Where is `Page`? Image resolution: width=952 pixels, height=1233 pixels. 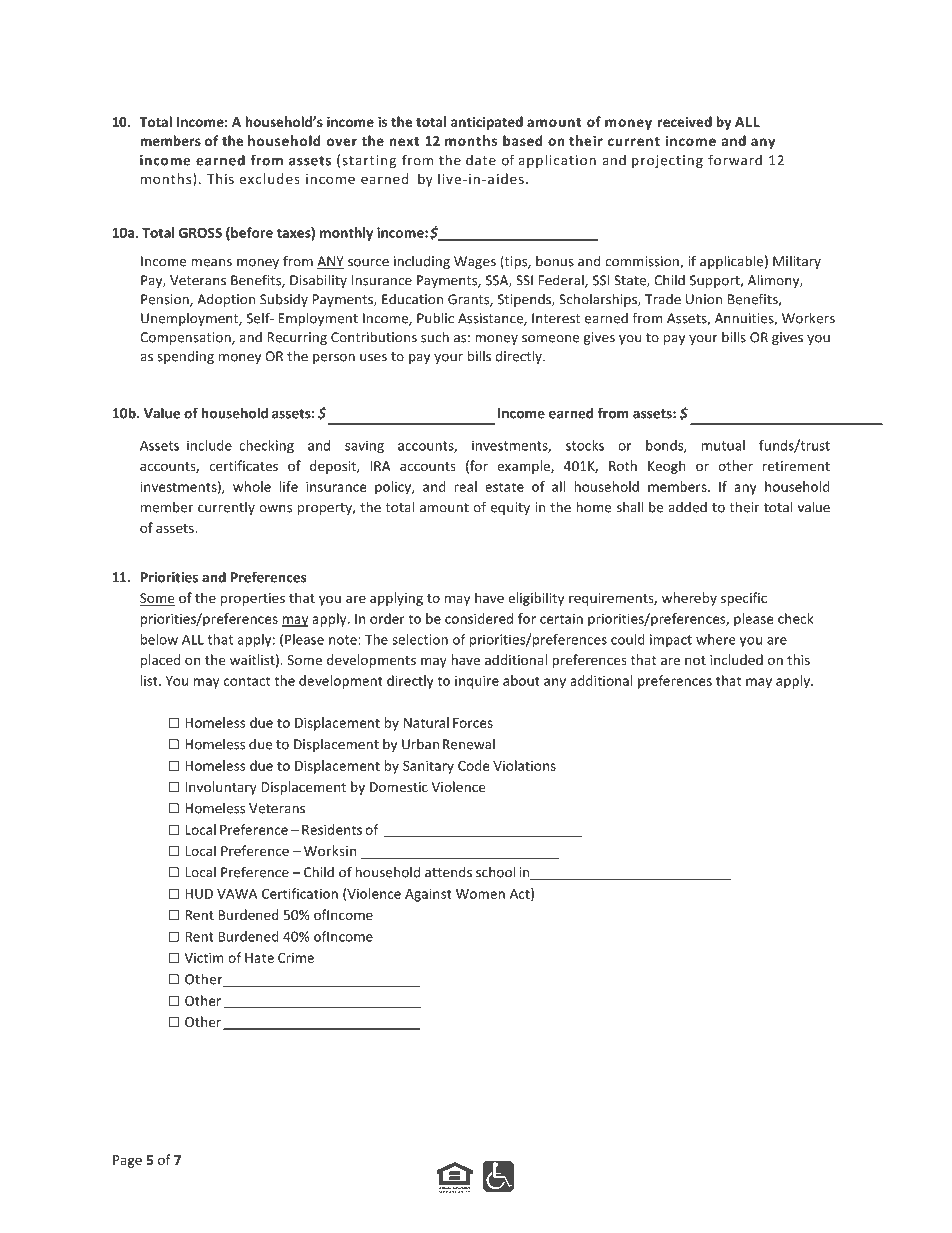 Page is located at coordinates (127, 1161).
